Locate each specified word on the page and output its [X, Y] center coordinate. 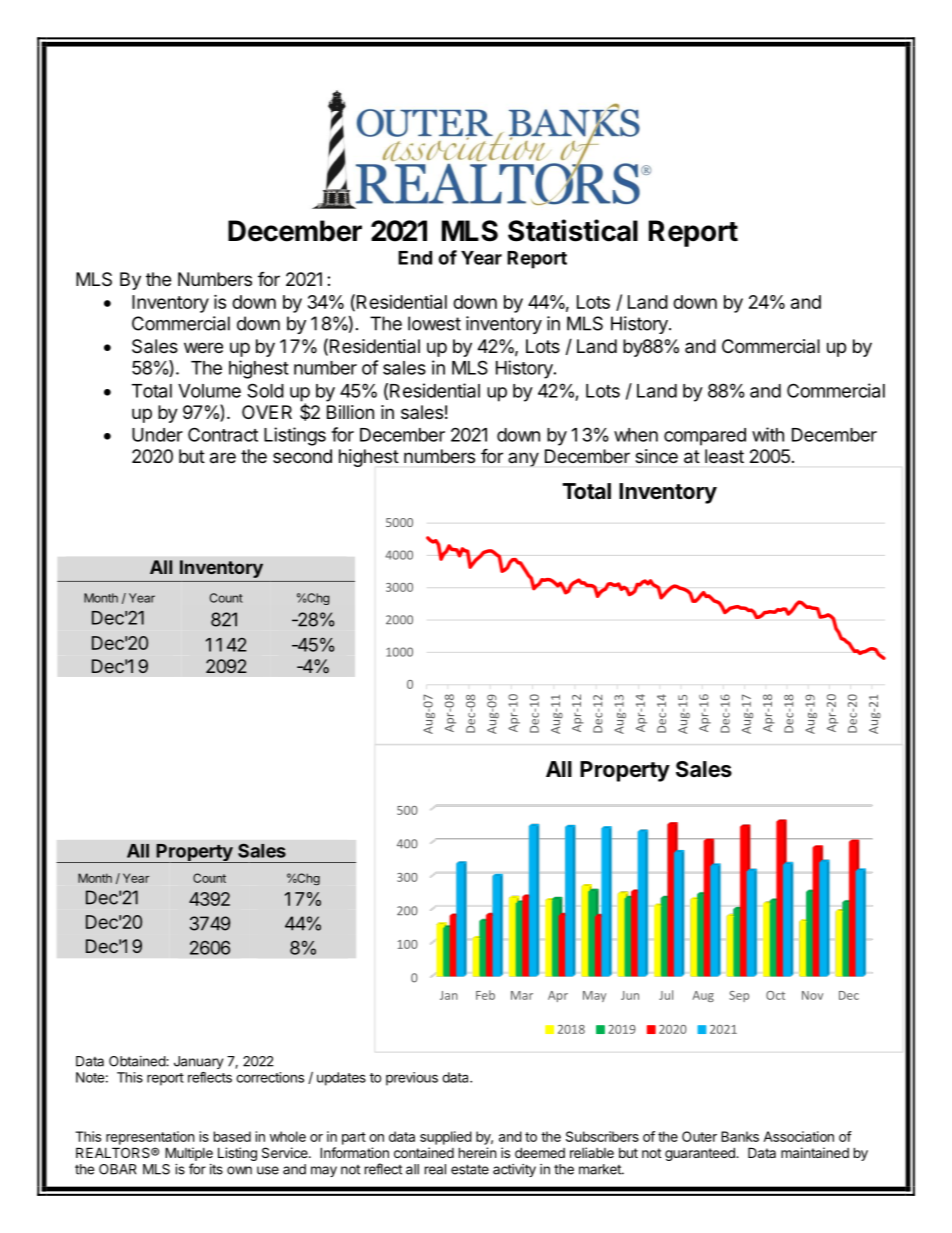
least [724, 456]
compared [705, 437]
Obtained [138, 1061]
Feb [485, 995]
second [302, 456]
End [415, 258]
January [198, 1062]
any [523, 459]
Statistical [573, 230]
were [203, 347]
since [657, 456]
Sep [739, 996]
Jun [630, 995]
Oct [775, 995]
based [232, 1136]
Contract [223, 434]
